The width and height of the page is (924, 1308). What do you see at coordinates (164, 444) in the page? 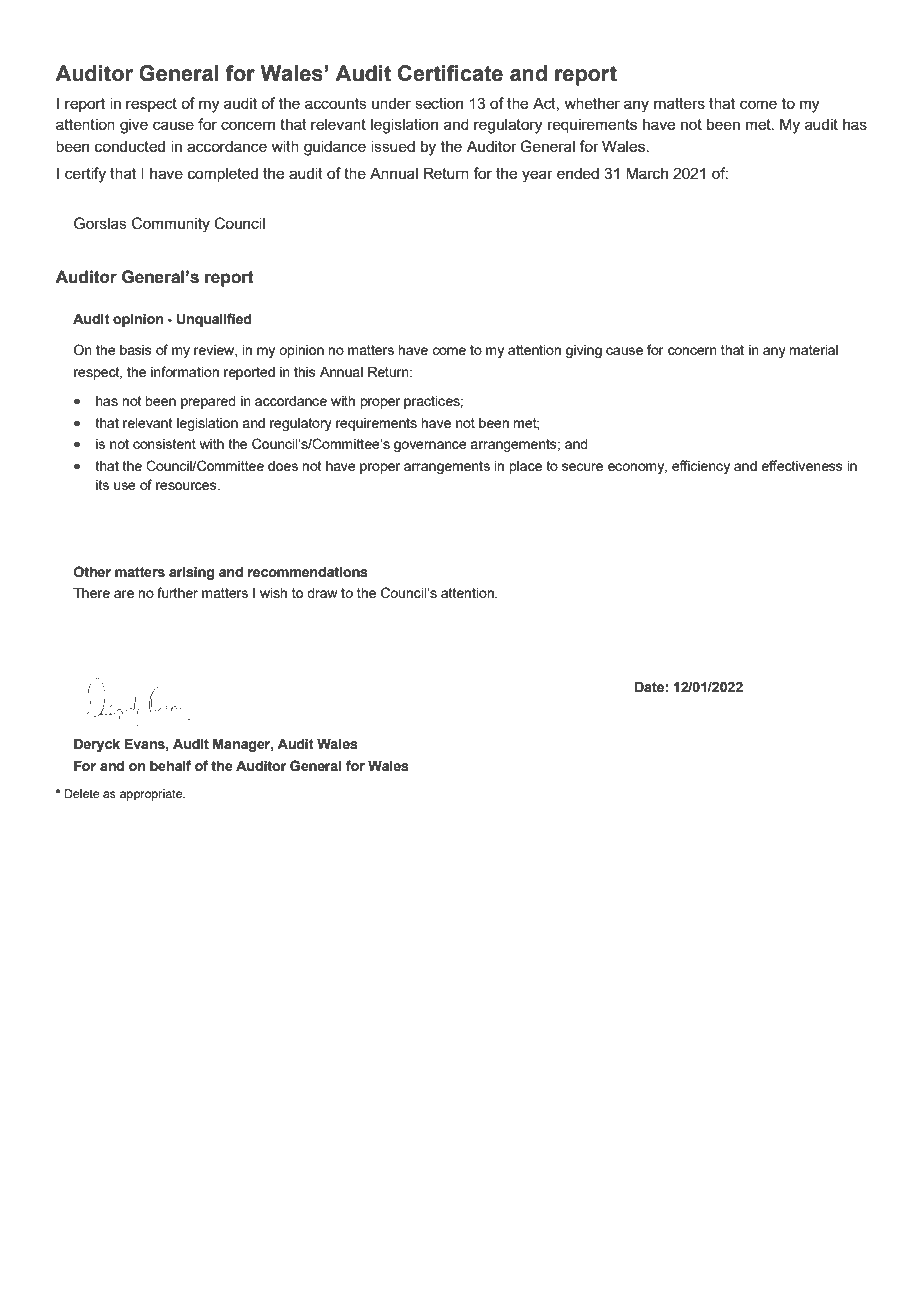
I see `consistent` at bounding box center [164, 444].
